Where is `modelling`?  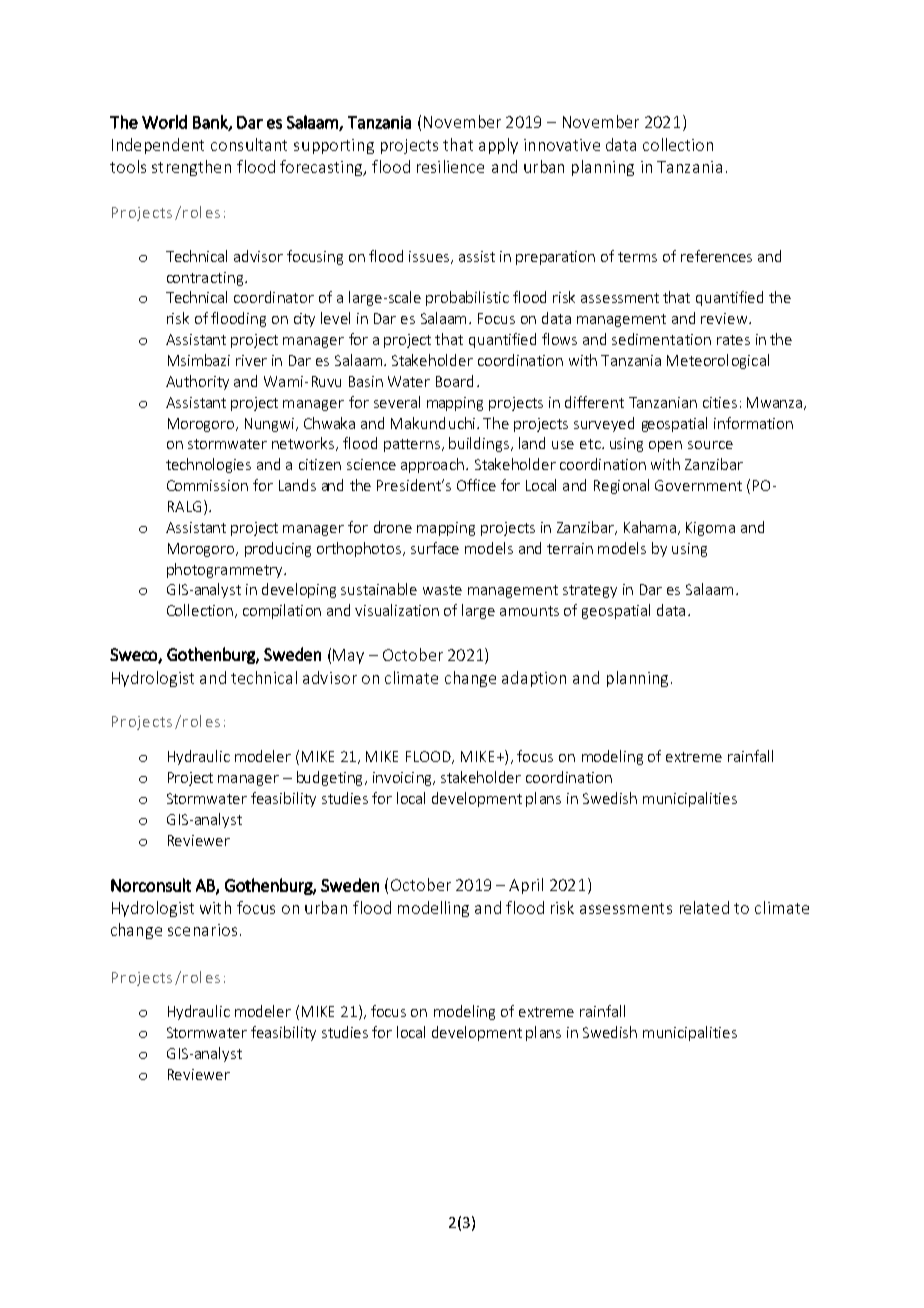 modelling is located at coordinates (433, 909).
